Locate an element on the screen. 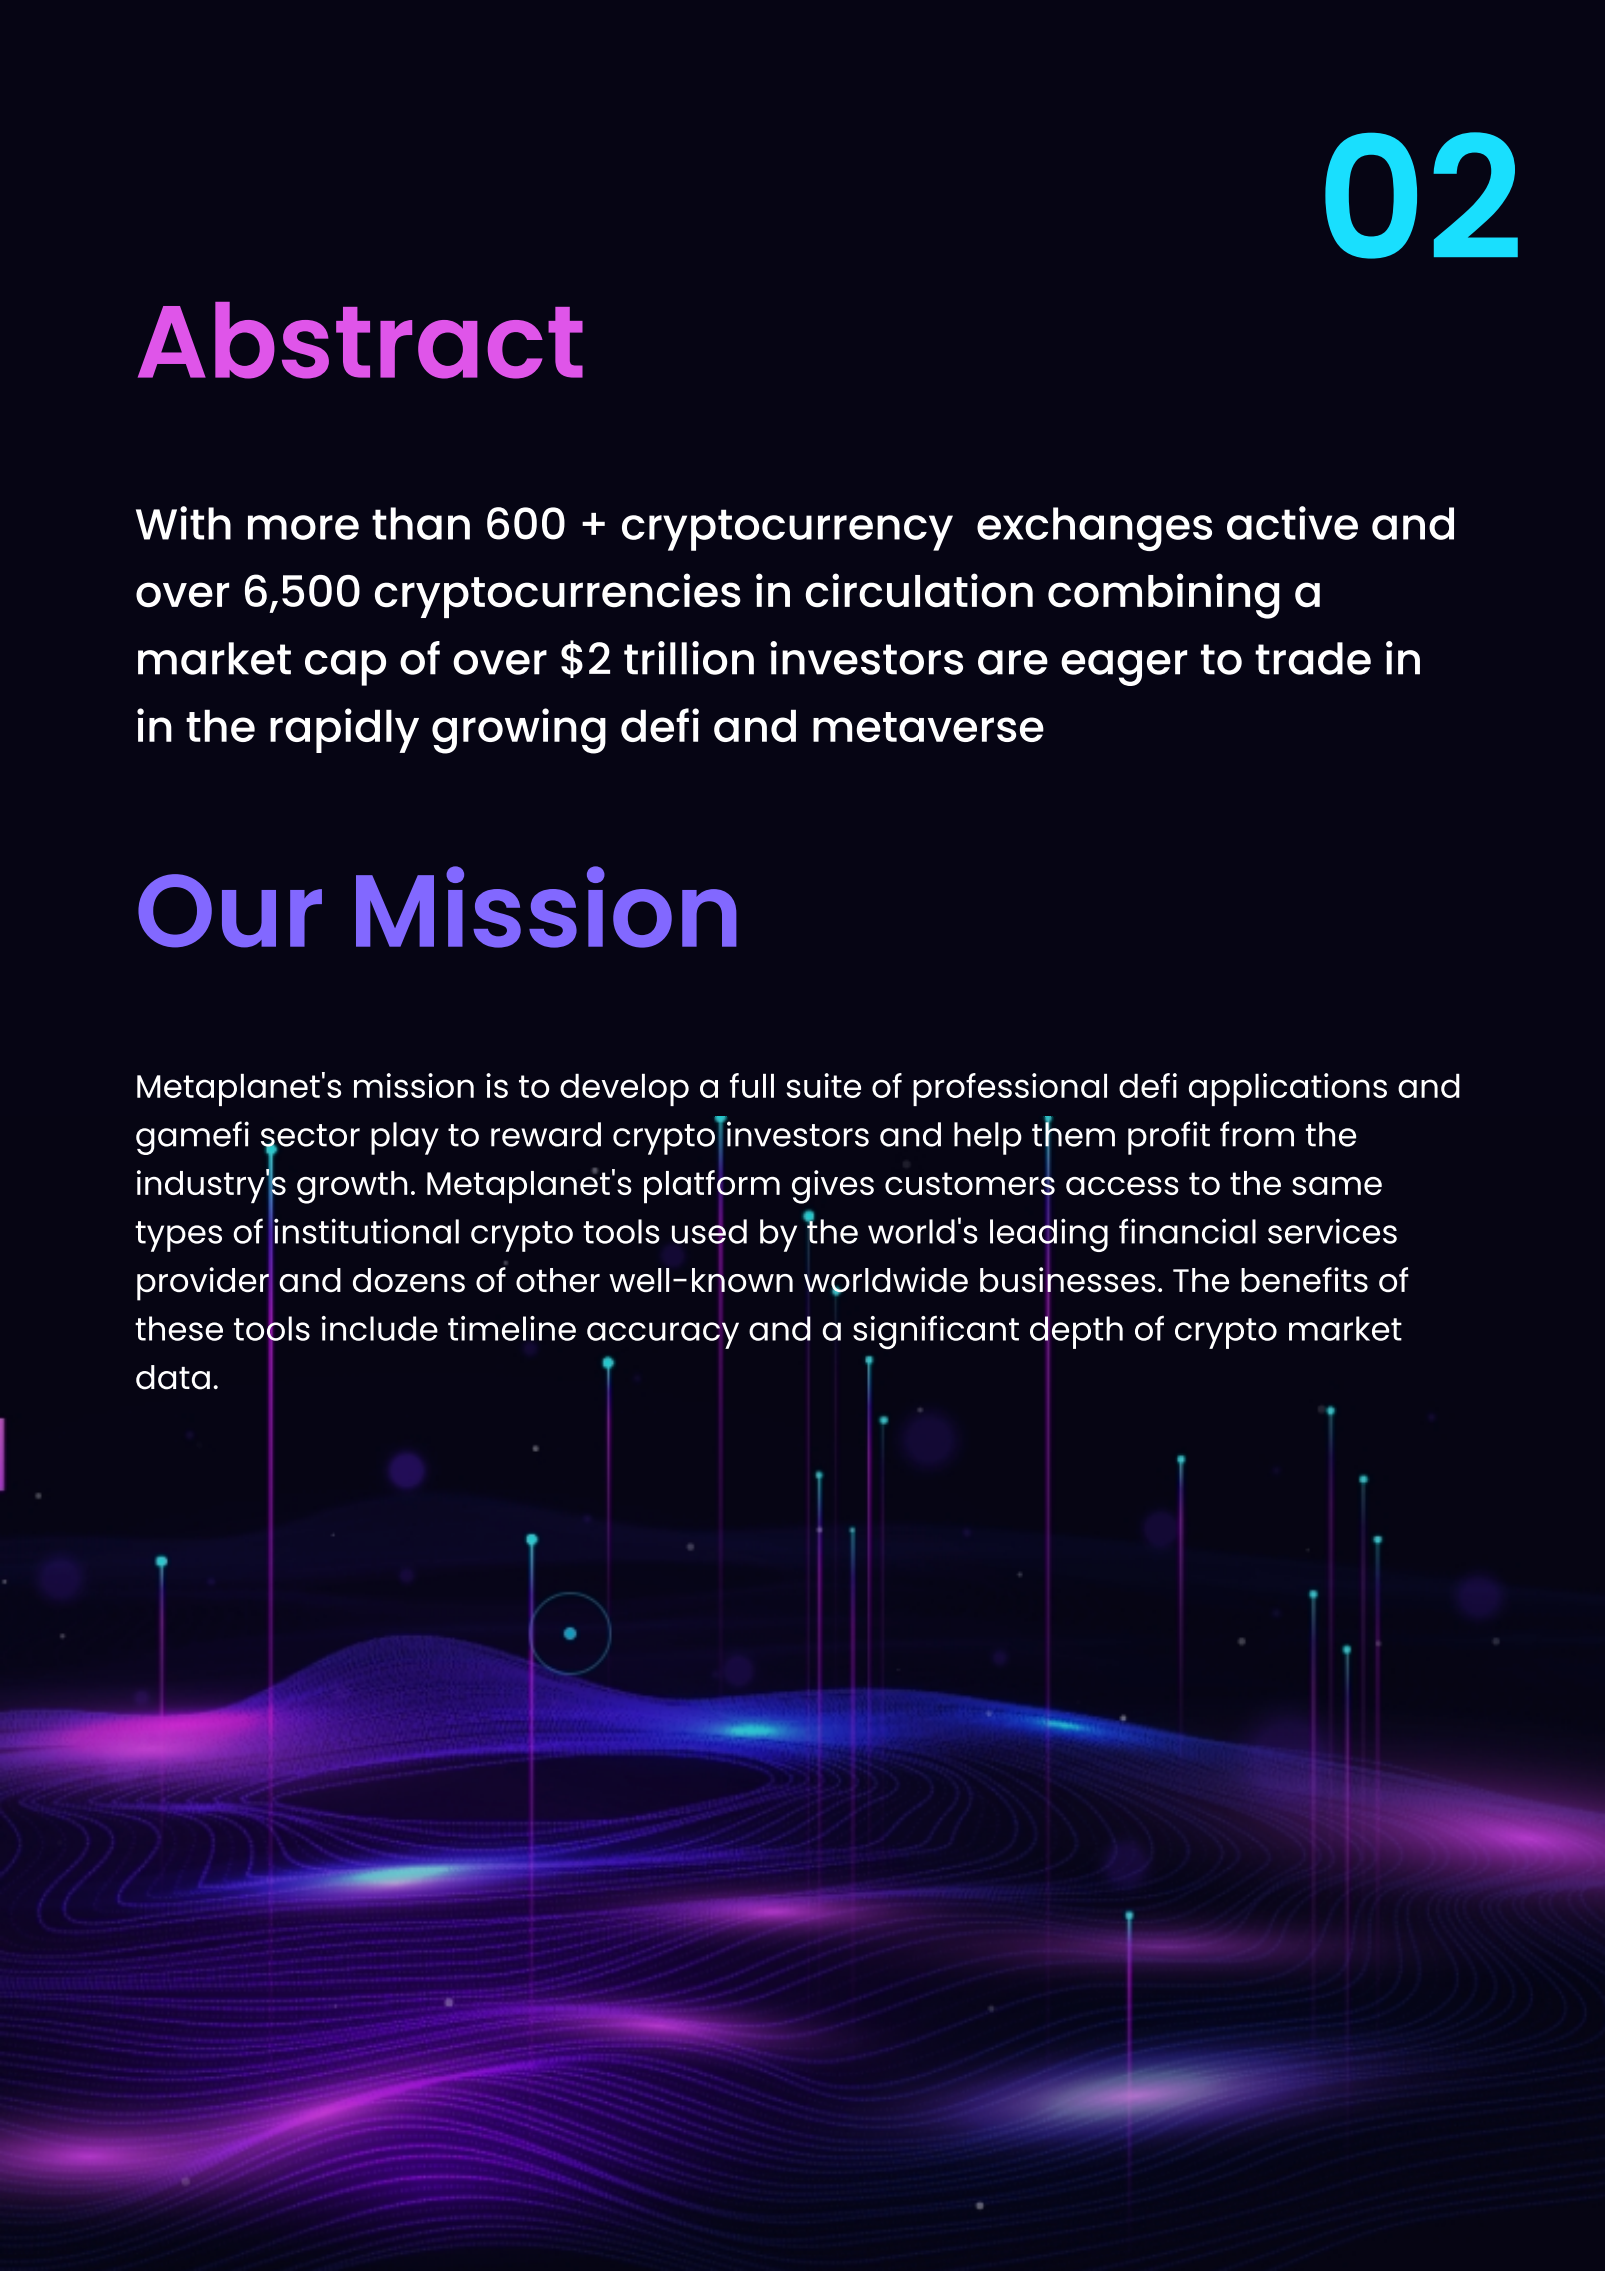 Image resolution: width=1605 pixels, height=2271 pixels. metaverse is located at coordinates (928, 727).
